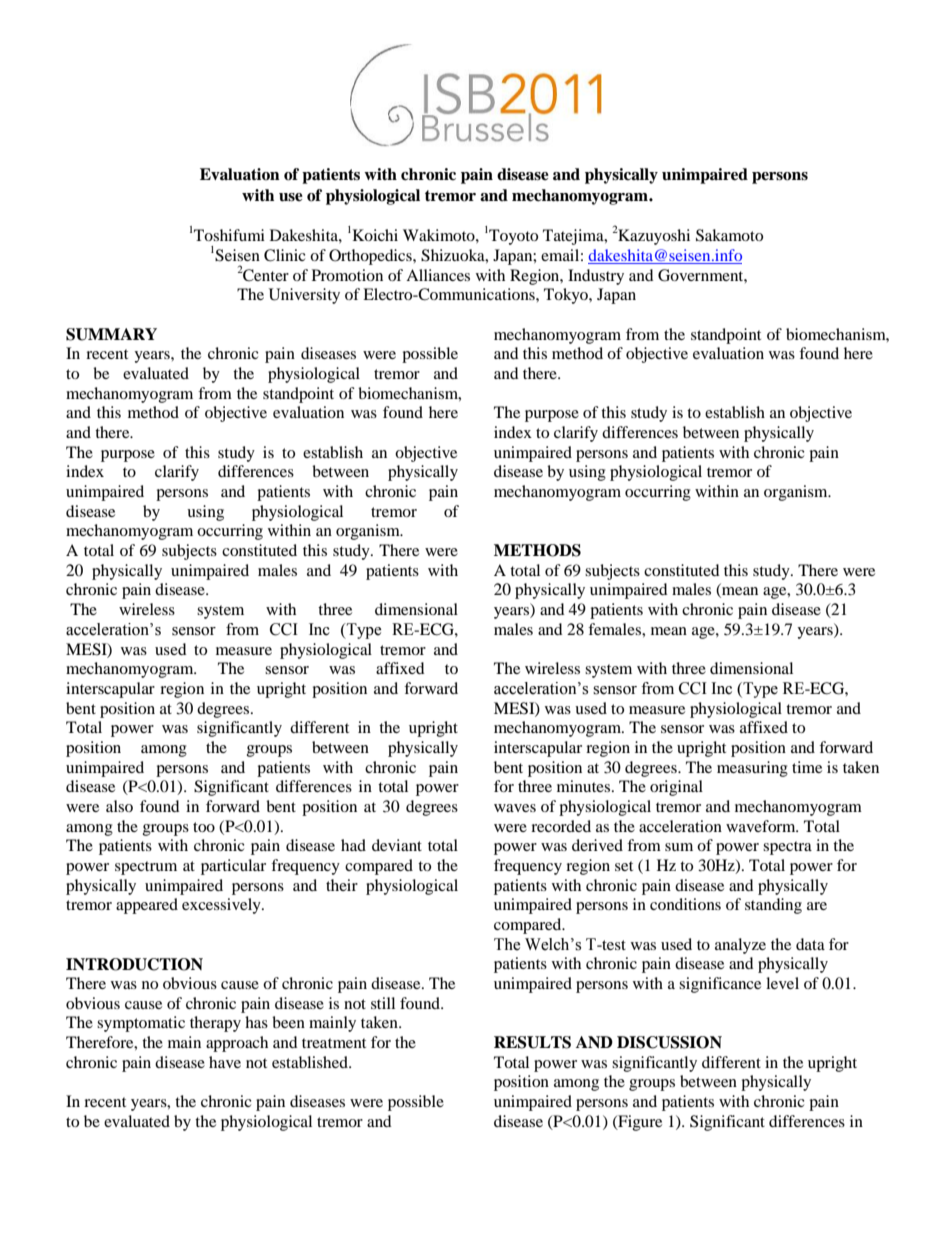 This document has width=952, height=1233. Describe the element at coordinates (342, 885) in the document. I see `their` at that location.
